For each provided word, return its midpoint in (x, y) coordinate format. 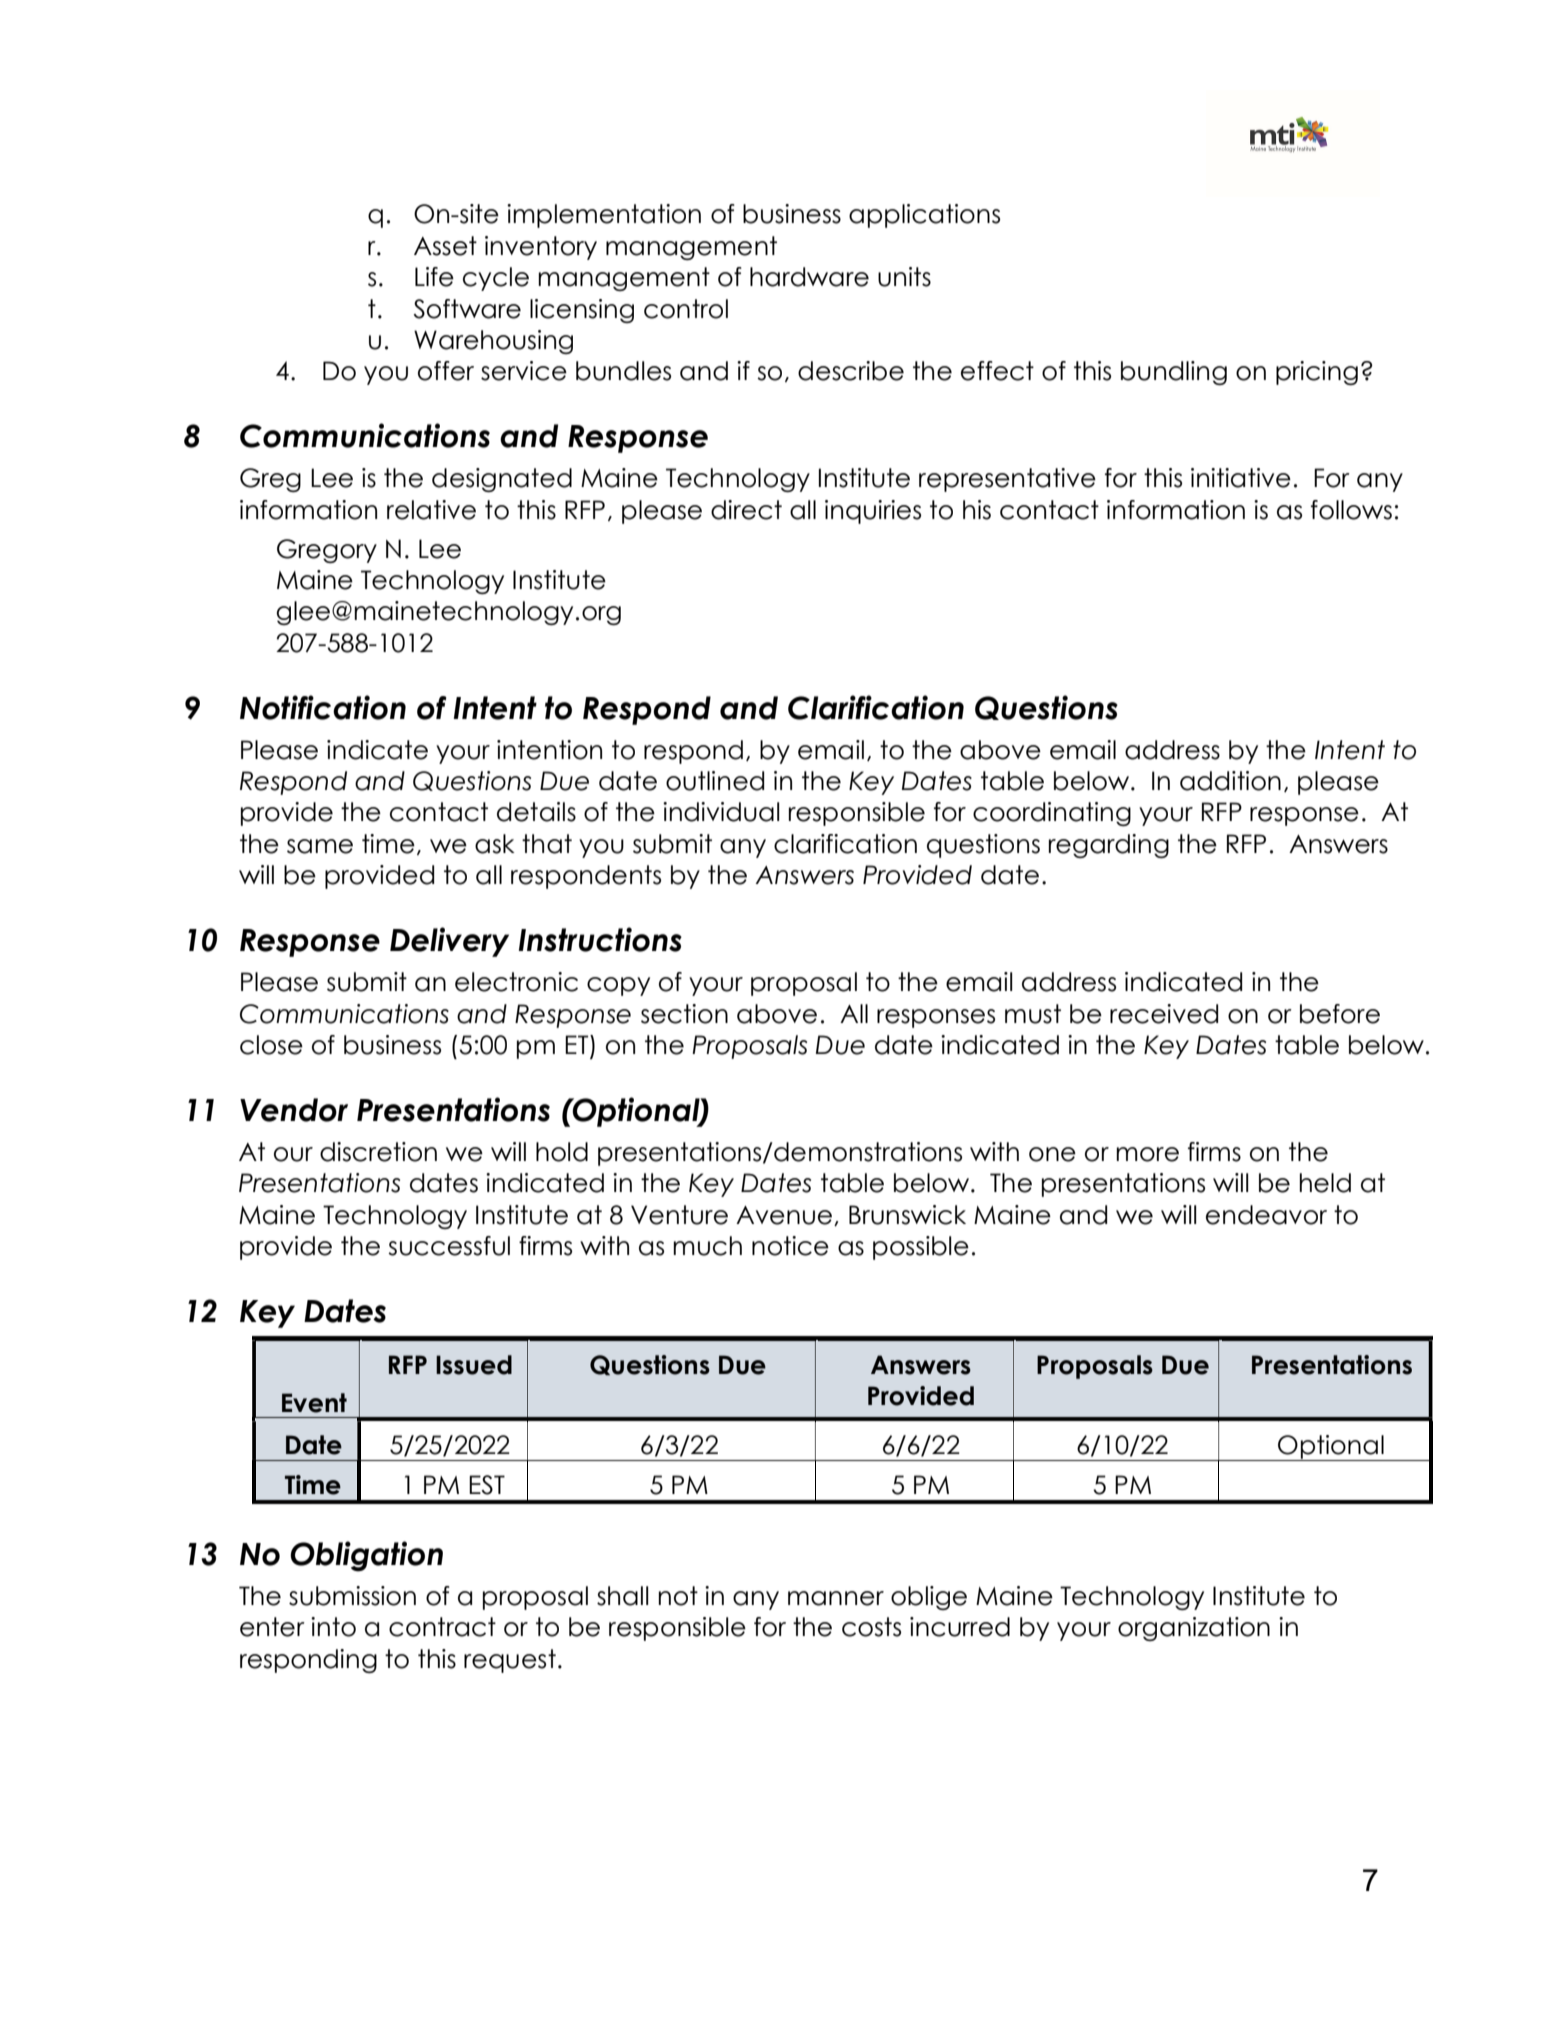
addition (1230, 781)
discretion (378, 1152)
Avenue (784, 1215)
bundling (1174, 373)
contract (442, 1627)
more (1147, 1154)
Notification (323, 707)
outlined (715, 781)
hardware (809, 277)
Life (434, 277)
